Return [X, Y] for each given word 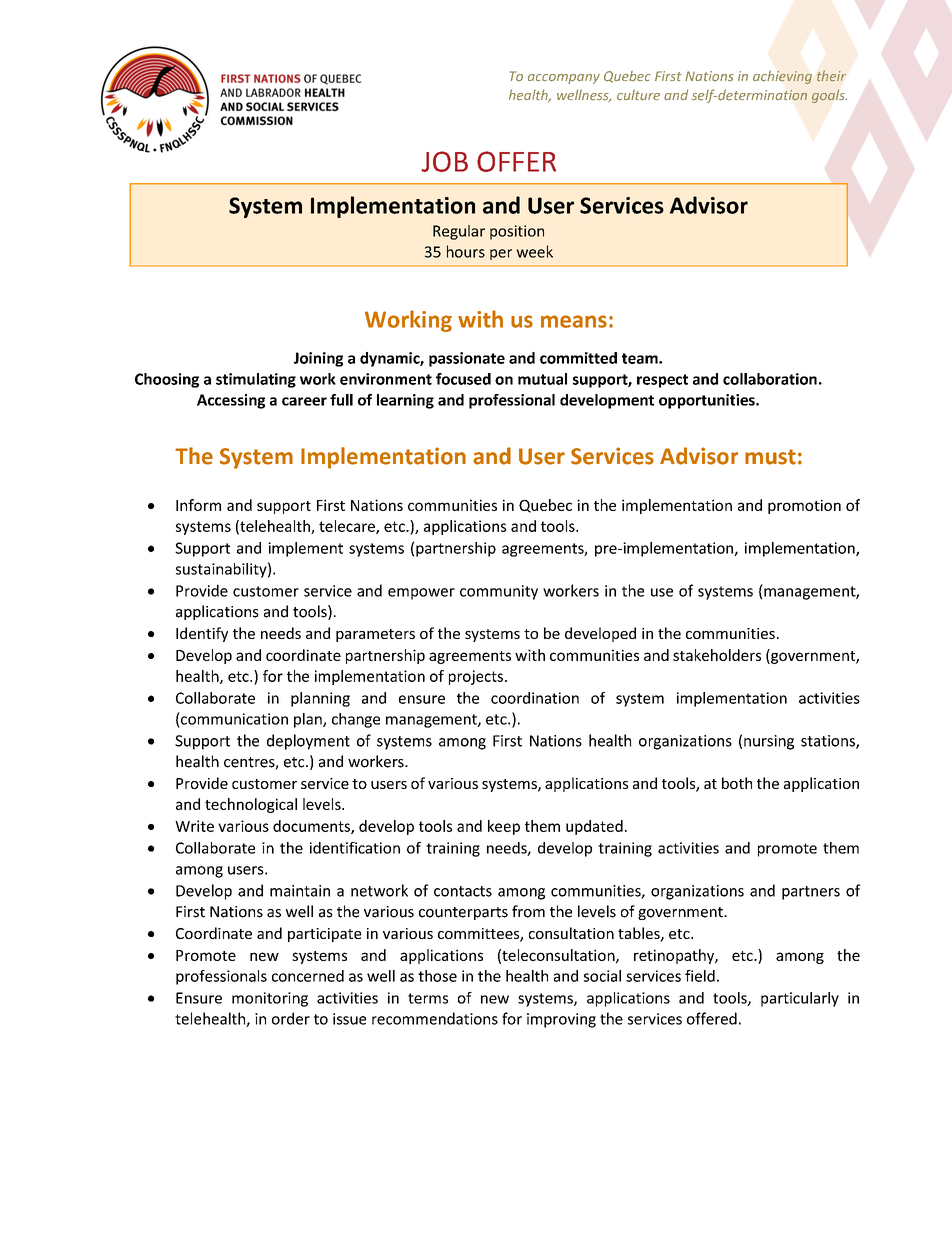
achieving [782, 77]
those [437, 976]
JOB [444, 161]
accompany [564, 79]
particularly [800, 999]
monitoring [270, 999]
